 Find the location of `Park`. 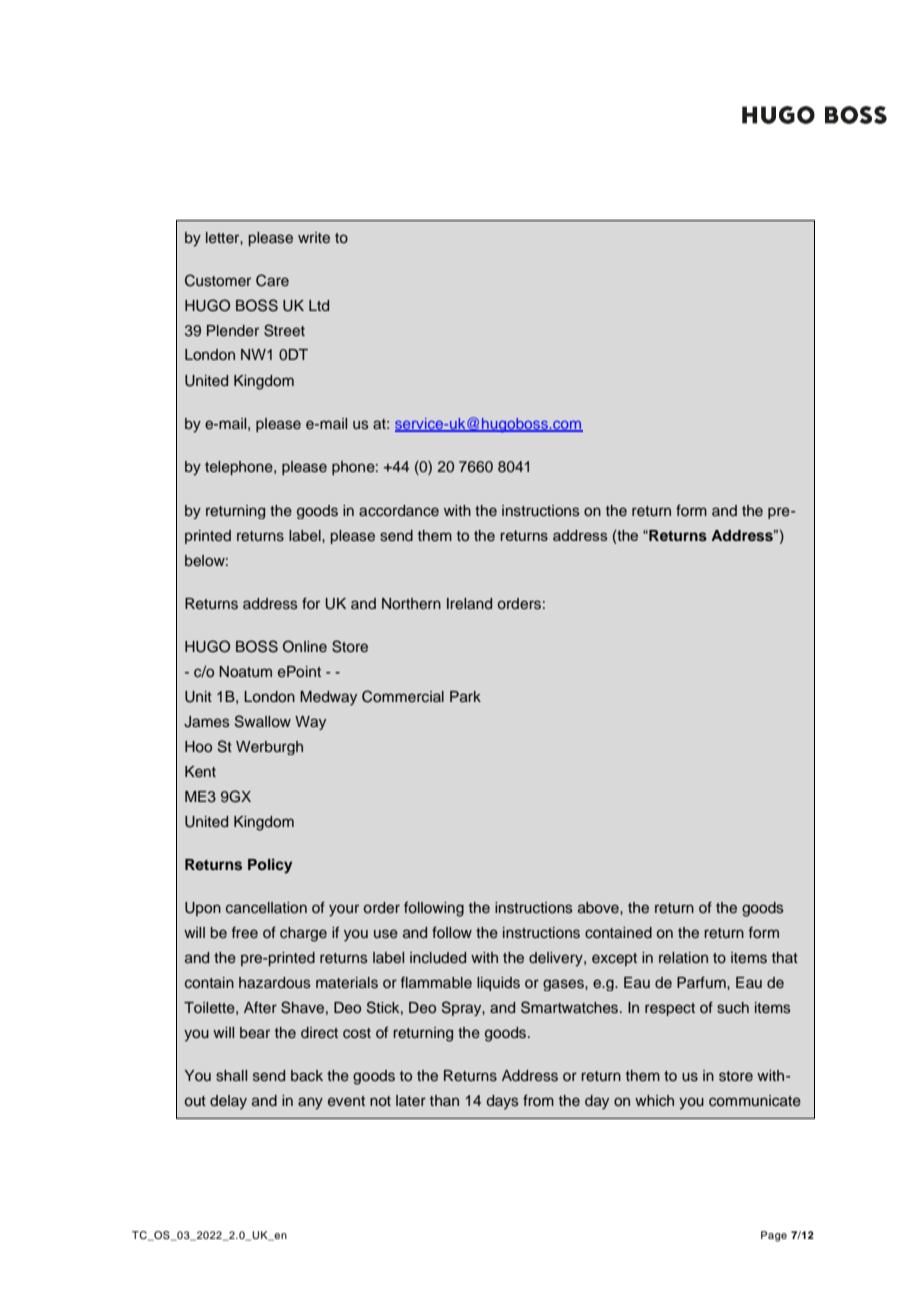

Park is located at coordinates (465, 696).
